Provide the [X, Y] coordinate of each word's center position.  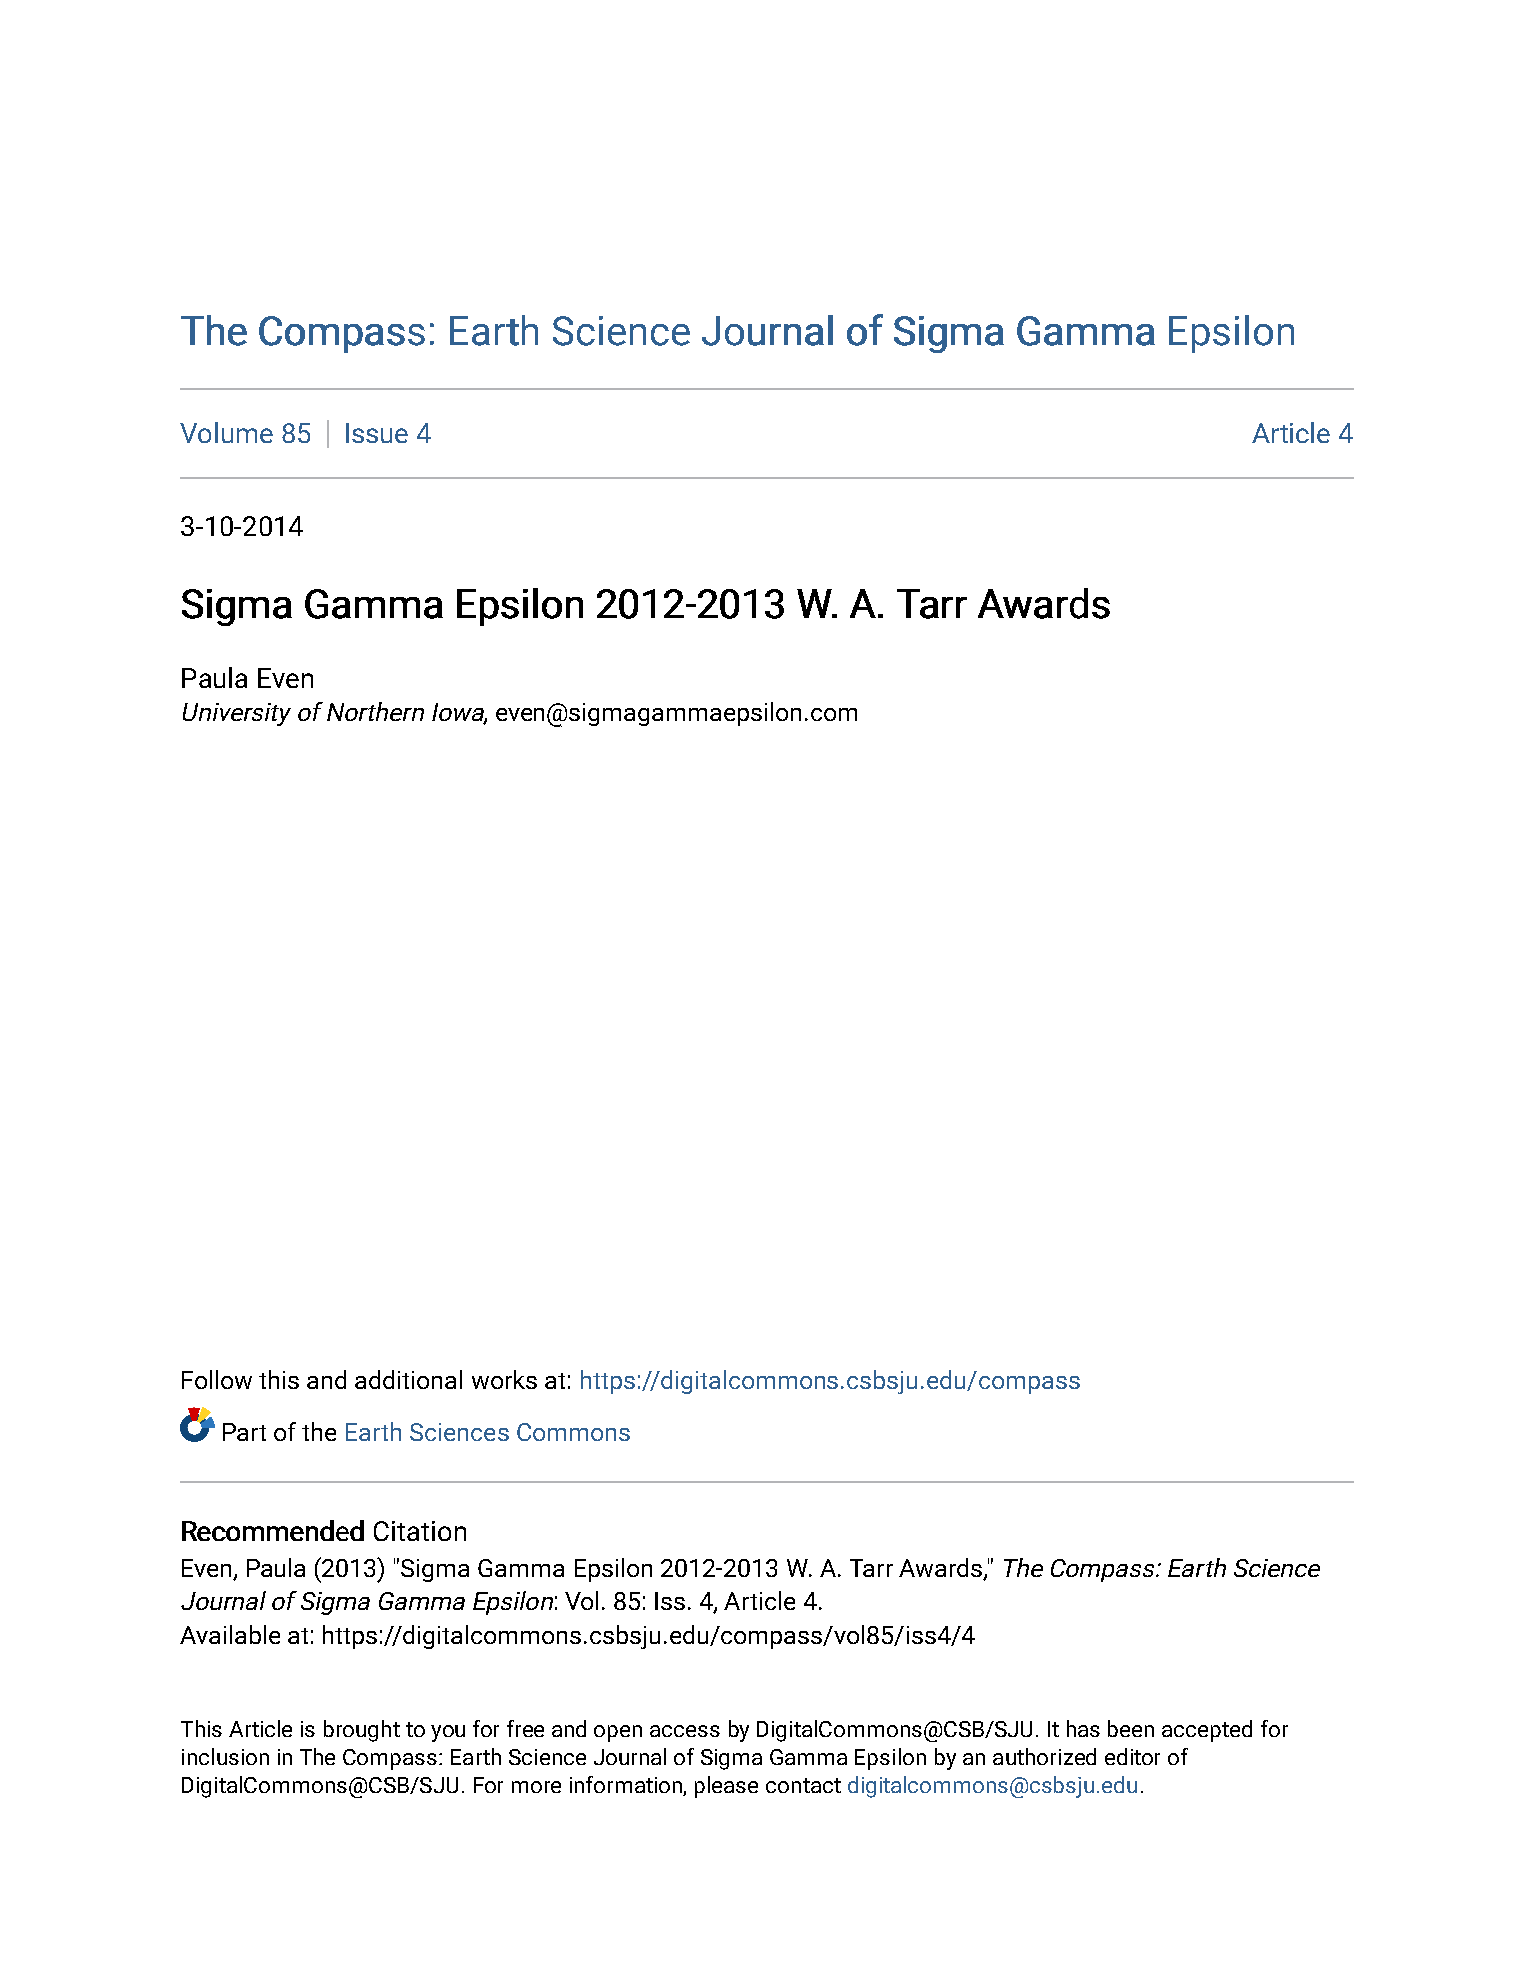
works [504, 1379]
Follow [217, 1379]
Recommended [273, 1530]
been [1131, 1728]
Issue [377, 433]
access [685, 1731]
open [618, 1733]
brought [362, 1731]
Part [244, 1432]
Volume [226, 432]
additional [408, 1379]
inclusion [225, 1756]
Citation [420, 1531]
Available [230, 1634]
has [1083, 1728]
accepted [1207, 1731]
